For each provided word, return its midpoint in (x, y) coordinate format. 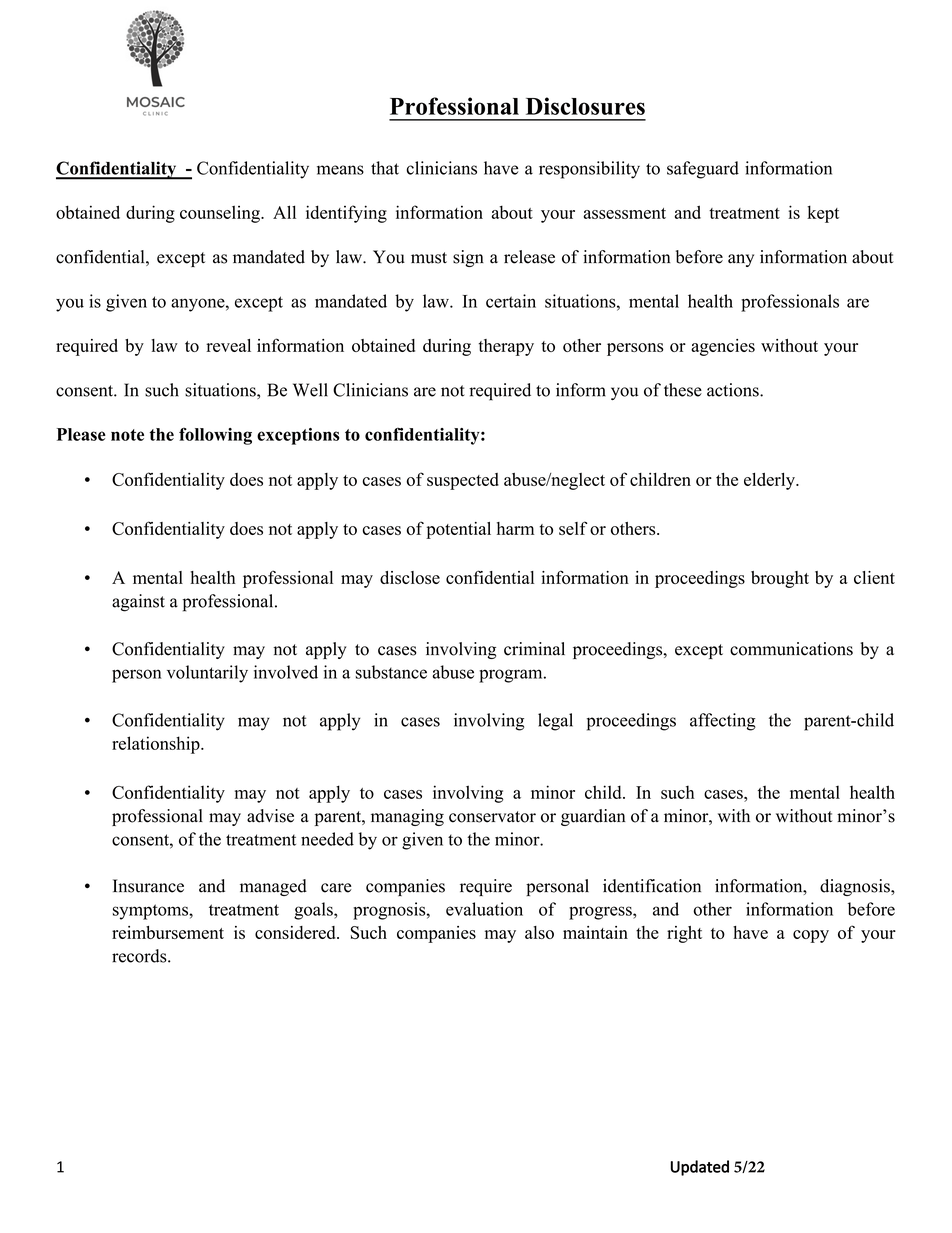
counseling (221, 214)
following (215, 436)
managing (407, 817)
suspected (463, 481)
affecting (723, 722)
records (140, 956)
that (385, 168)
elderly (770, 481)
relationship (157, 745)
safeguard (703, 170)
